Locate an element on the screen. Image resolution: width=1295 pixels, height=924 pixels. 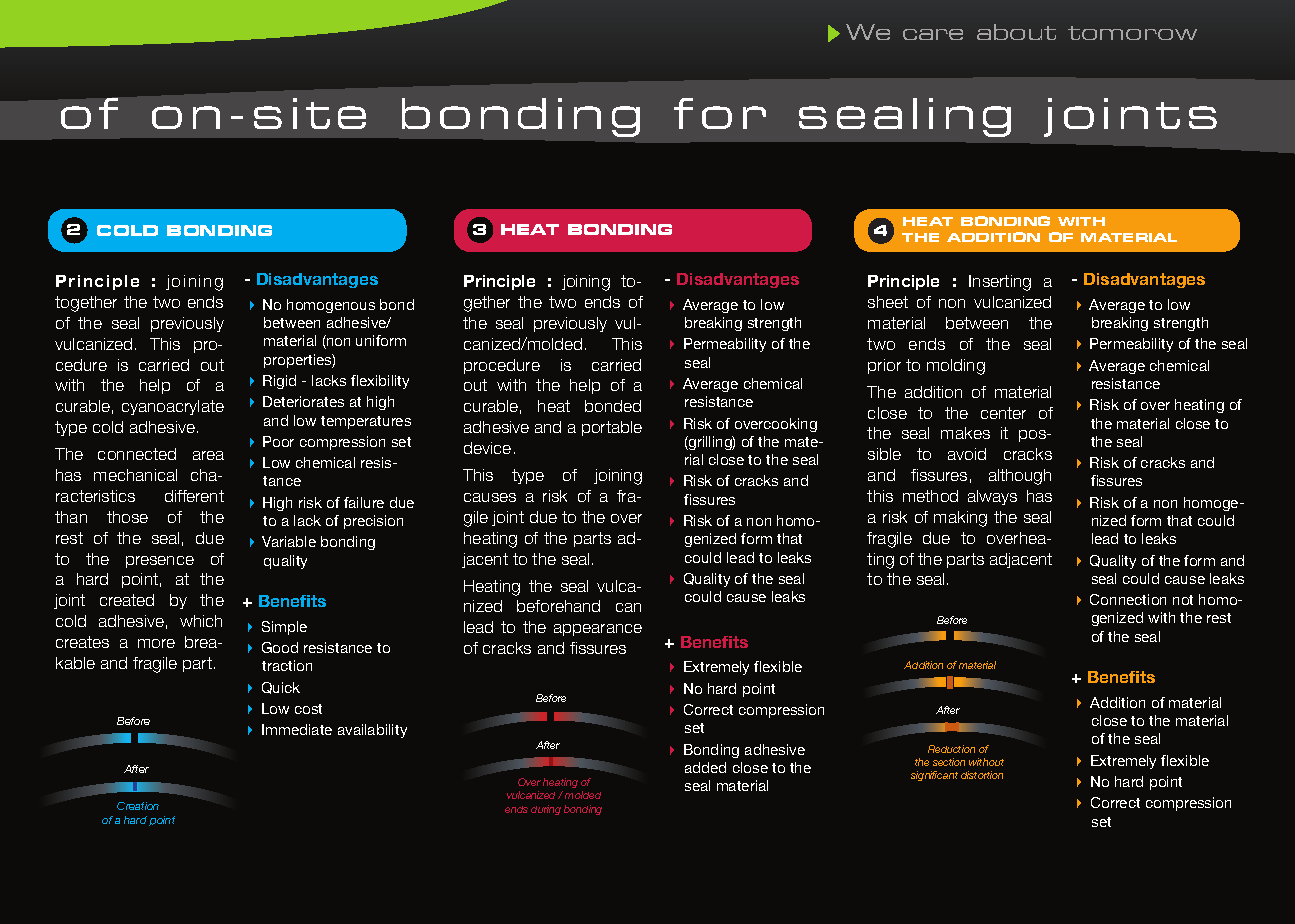
added is located at coordinates (705, 767).
